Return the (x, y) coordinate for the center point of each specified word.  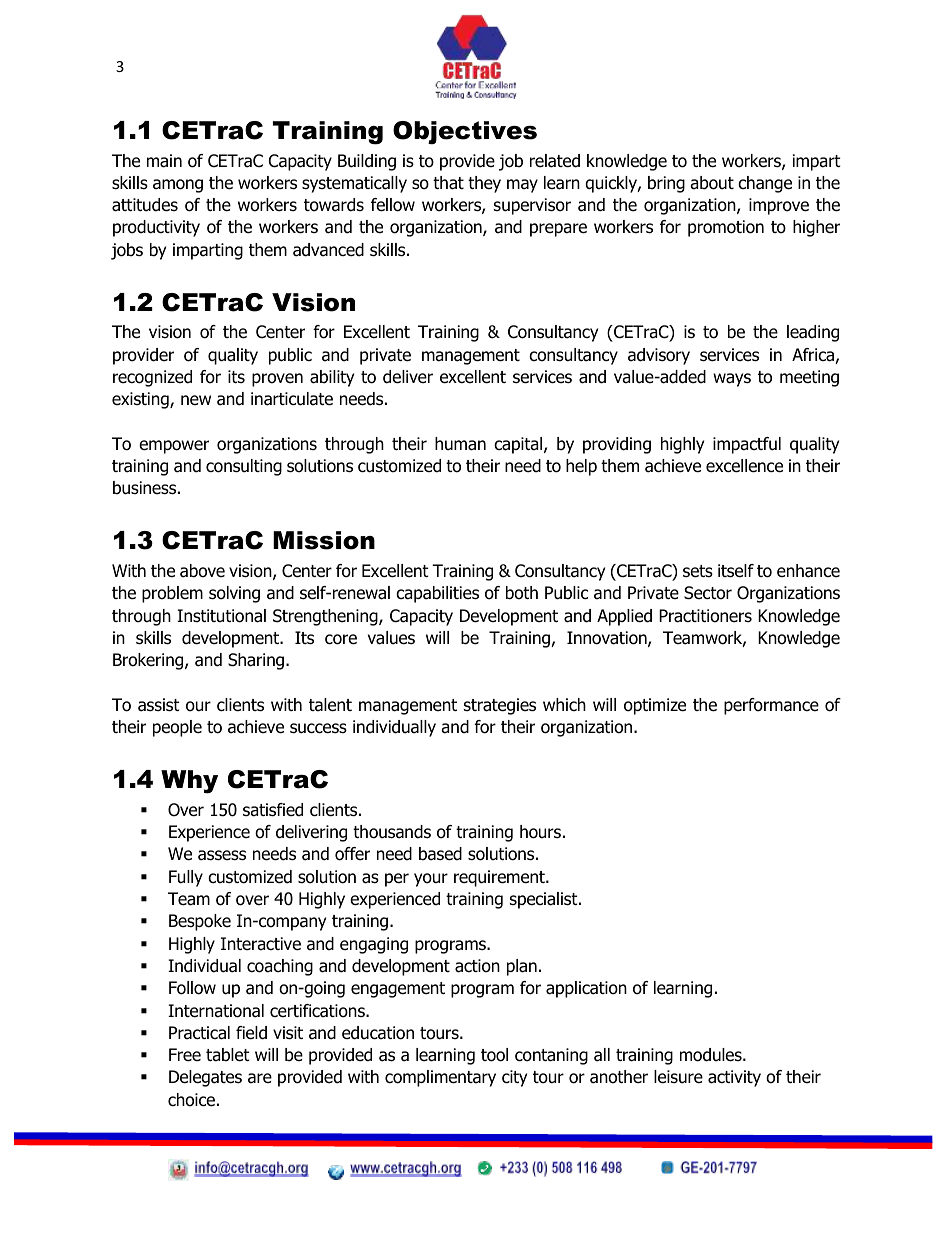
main (164, 161)
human (460, 444)
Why (189, 782)
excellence (744, 466)
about (712, 183)
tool (494, 1055)
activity (734, 1078)
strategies (500, 706)
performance (771, 706)
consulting (244, 467)
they (484, 184)
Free (185, 1055)
